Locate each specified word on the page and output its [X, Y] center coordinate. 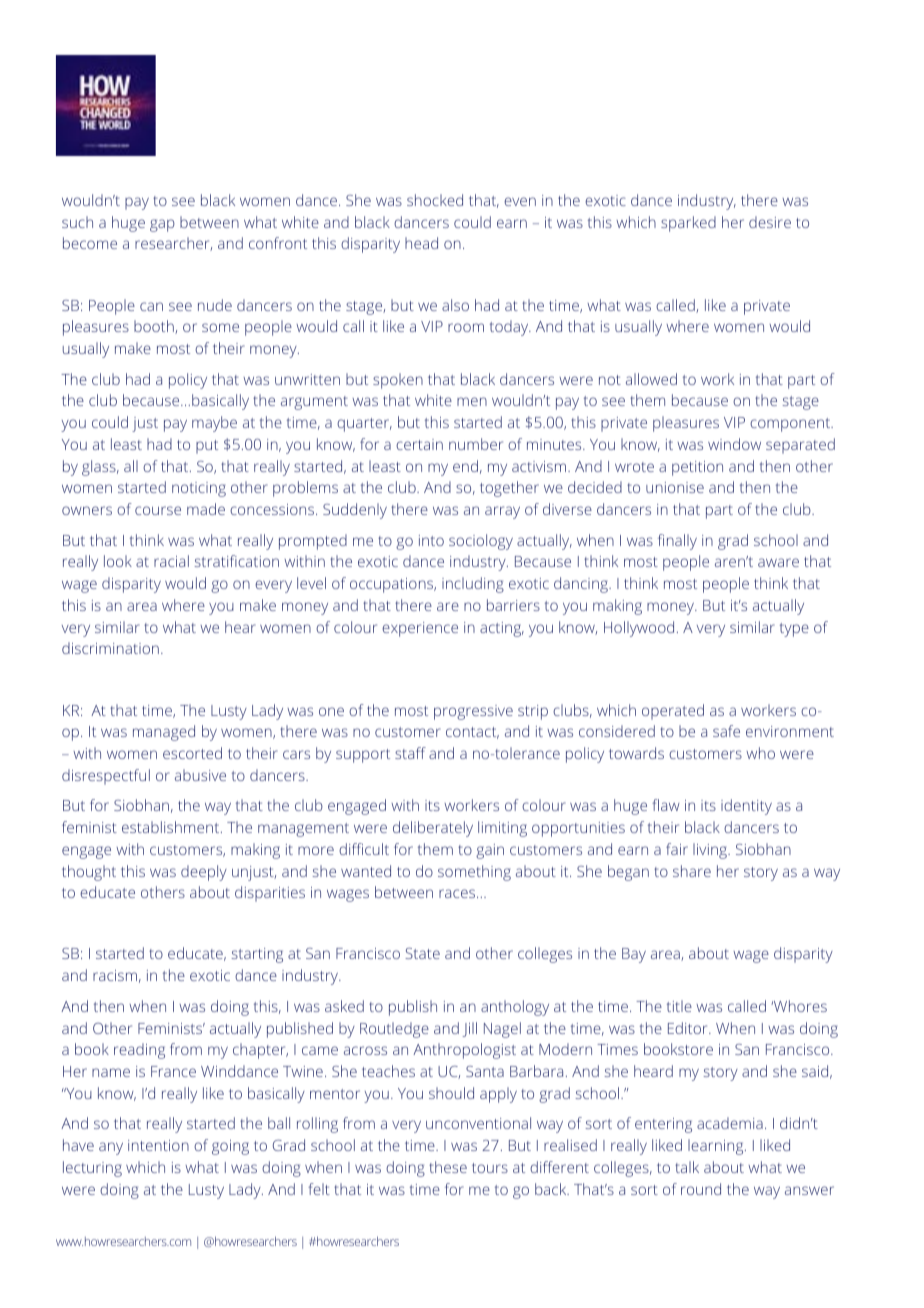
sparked [688, 224]
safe [726, 731]
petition [697, 468]
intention [158, 1145]
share [692, 871]
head [421, 243]
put [207, 447]
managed [164, 733]
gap [162, 225]
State [422, 953]
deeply [204, 873]
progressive [473, 712]
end [465, 466]
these [448, 1167]
